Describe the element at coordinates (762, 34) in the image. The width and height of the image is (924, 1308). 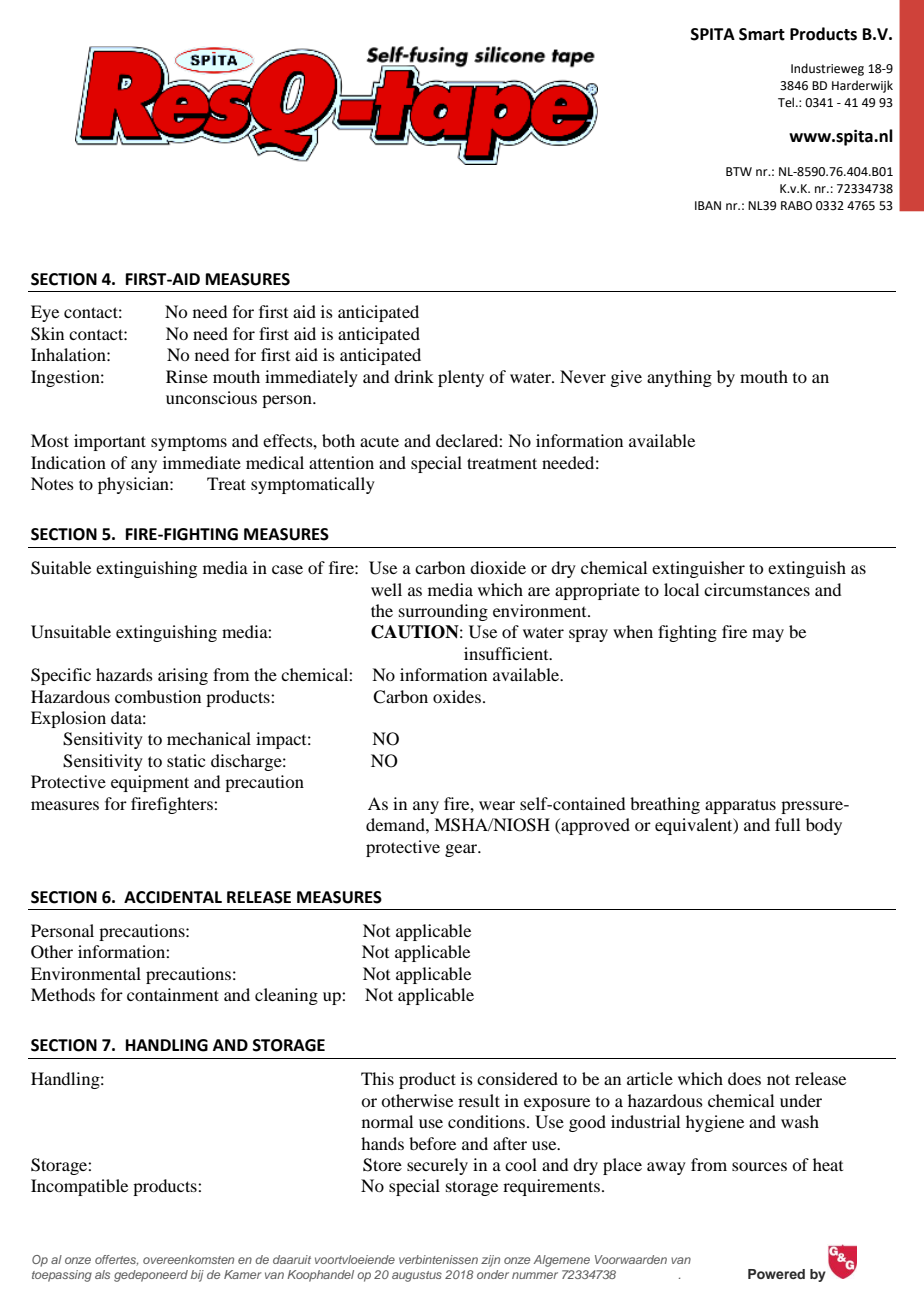
I see `Smart` at that location.
